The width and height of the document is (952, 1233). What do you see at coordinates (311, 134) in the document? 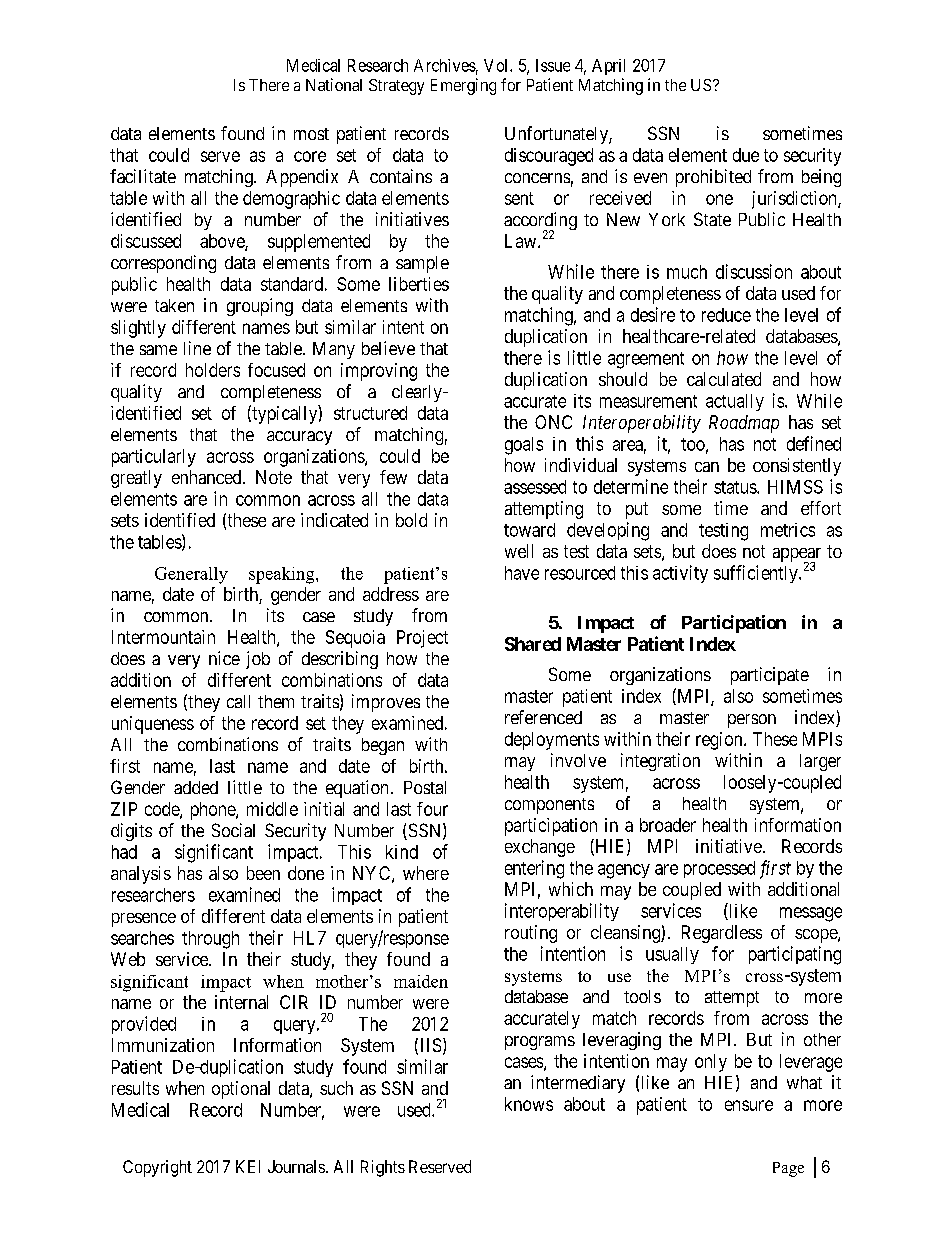
I see `most` at bounding box center [311, 134].
